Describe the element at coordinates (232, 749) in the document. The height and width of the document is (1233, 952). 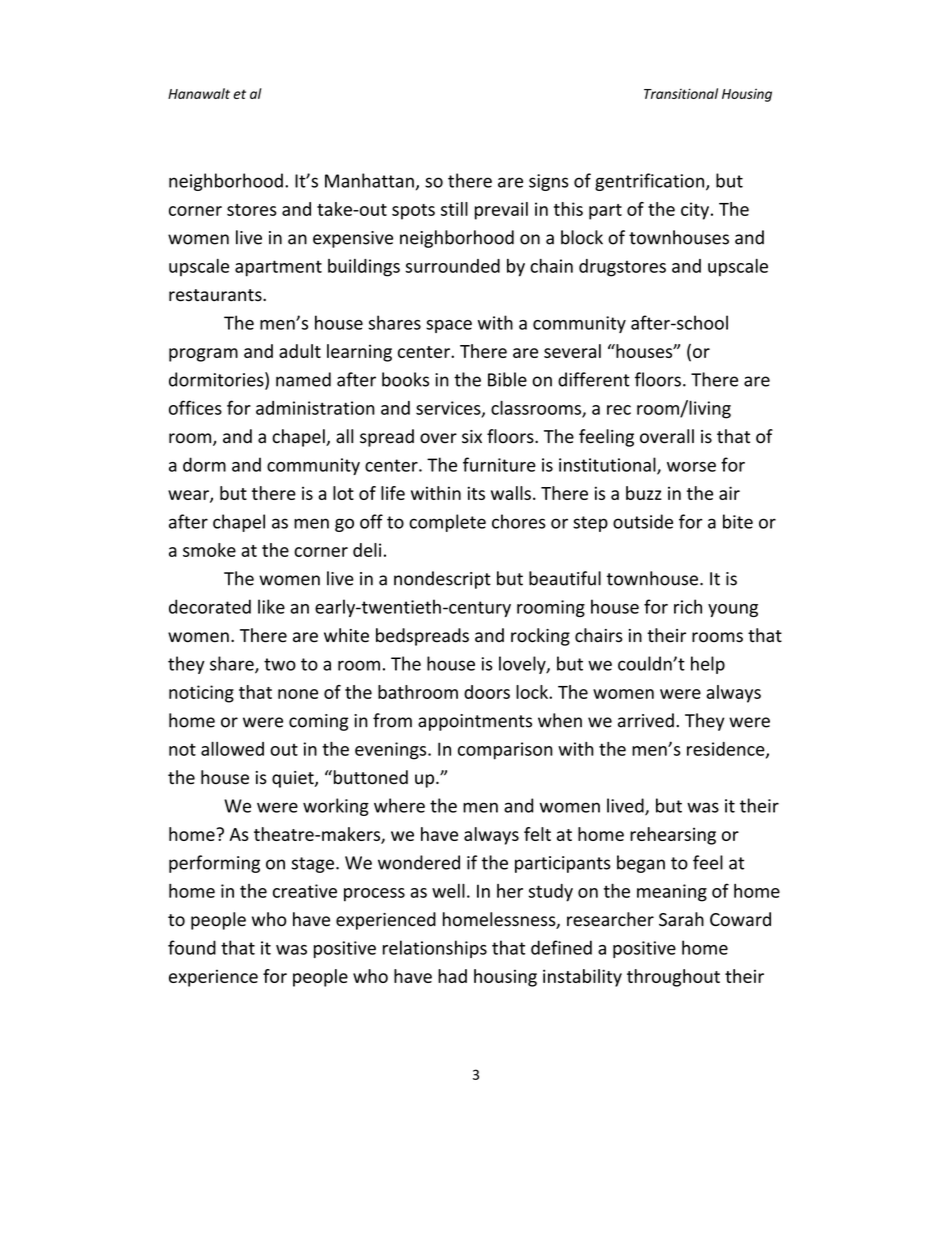
I see `allowed` at that location.
